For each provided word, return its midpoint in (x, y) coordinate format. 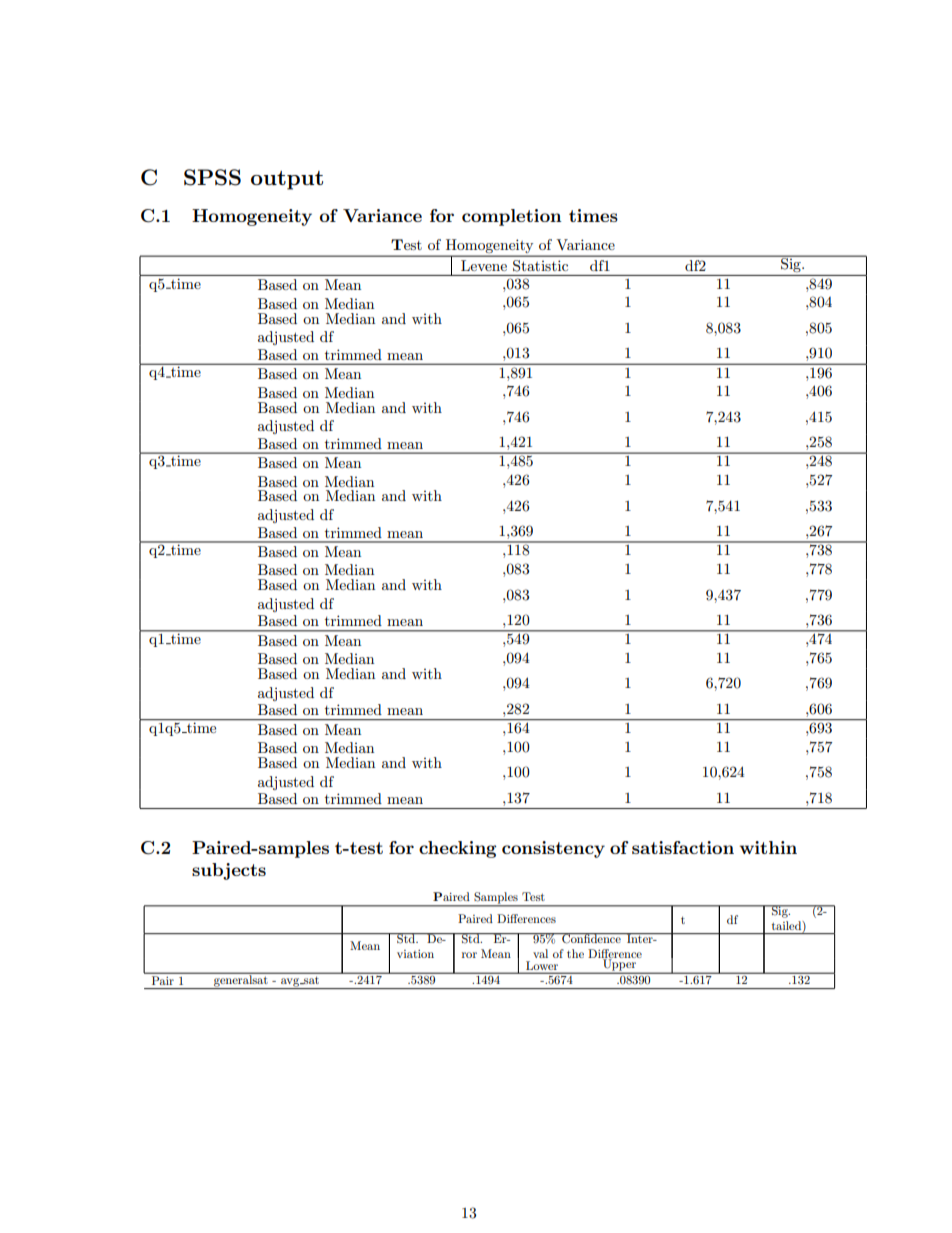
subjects (229, 871)
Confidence (591, 938)
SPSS (212, 177)
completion (512, 217)
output (287, 180)
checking (458, 849)
